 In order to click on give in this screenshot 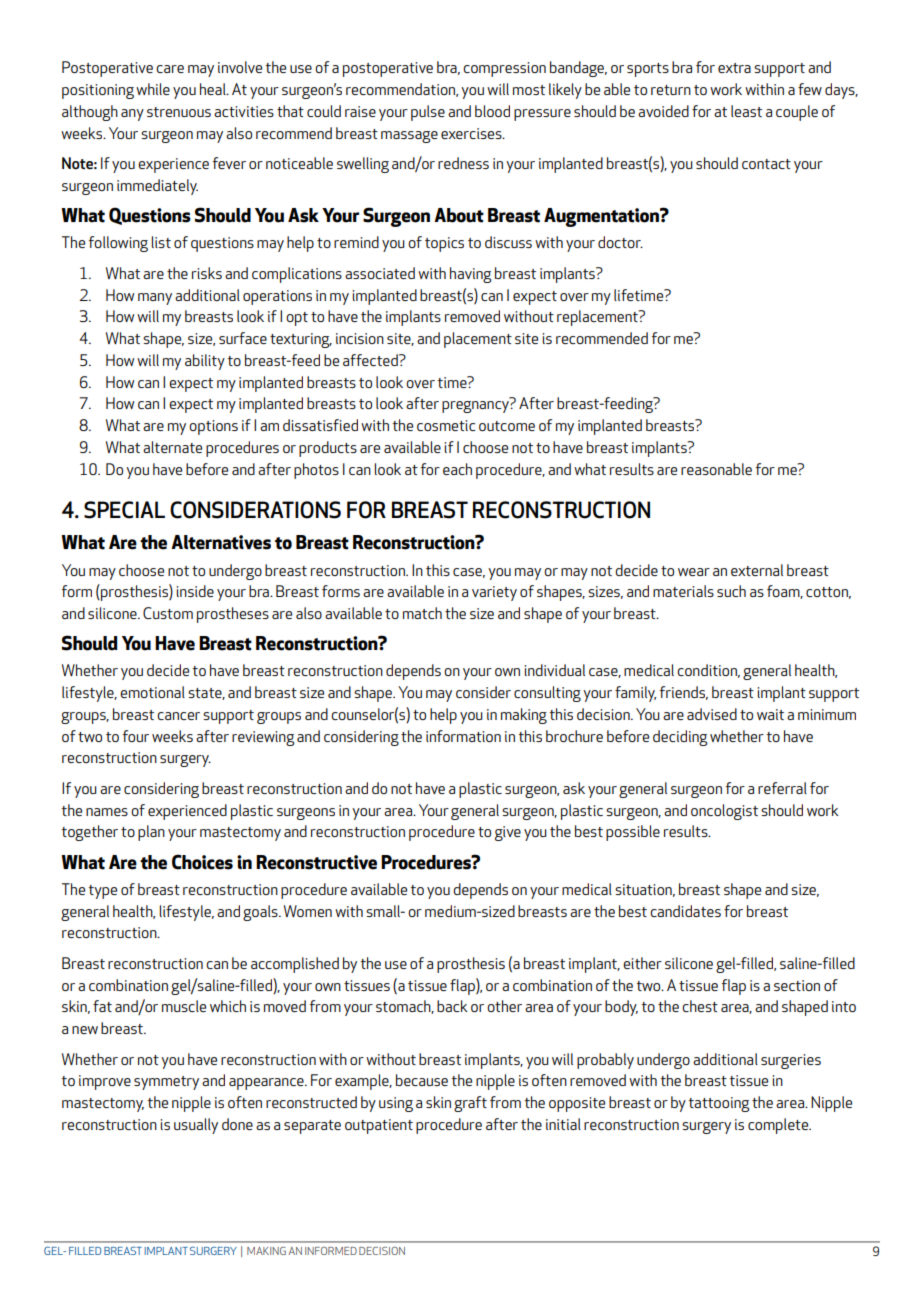, I will do `click(508, 833)`.
